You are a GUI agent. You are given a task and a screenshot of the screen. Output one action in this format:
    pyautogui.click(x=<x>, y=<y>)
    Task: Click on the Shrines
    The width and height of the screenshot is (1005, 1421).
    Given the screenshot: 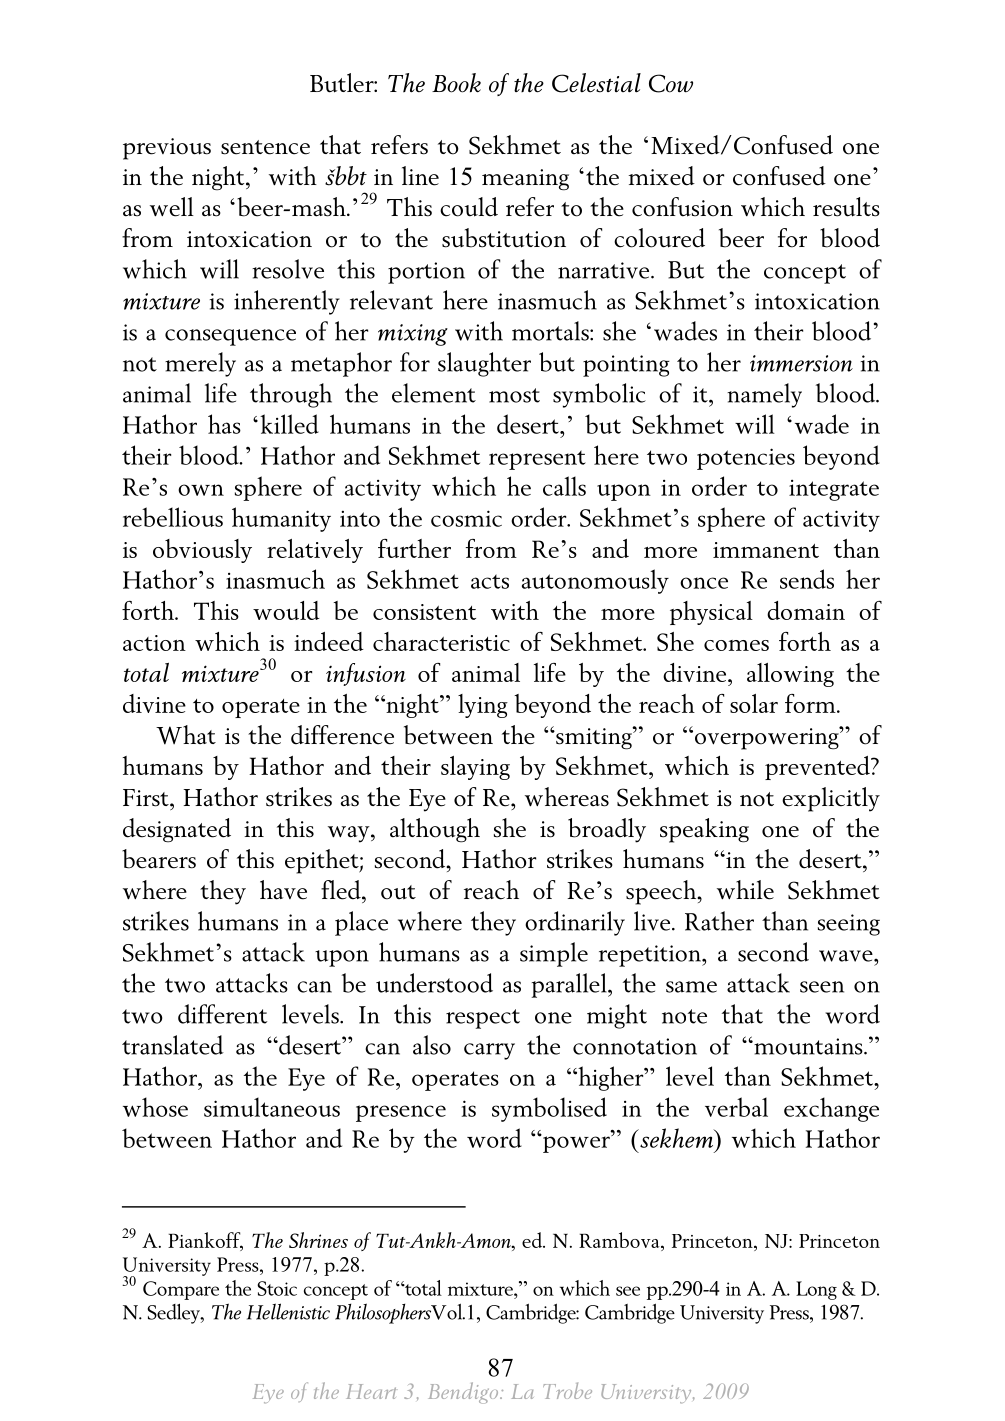 What is the action you would take?
    pyautogui.click(x=318, y=1240)
